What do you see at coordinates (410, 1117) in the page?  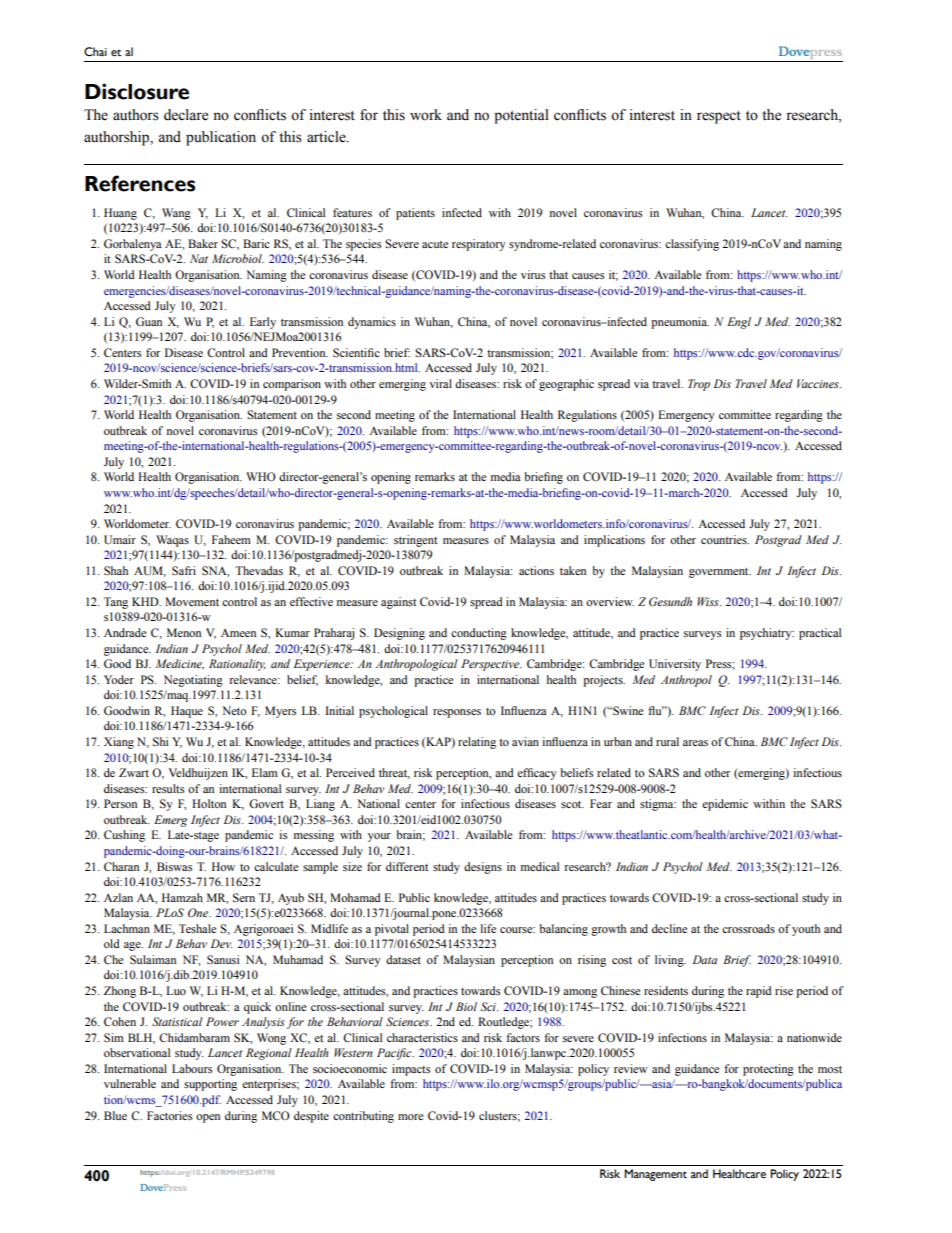 I see `more` at bounding box center [410, 1117].
